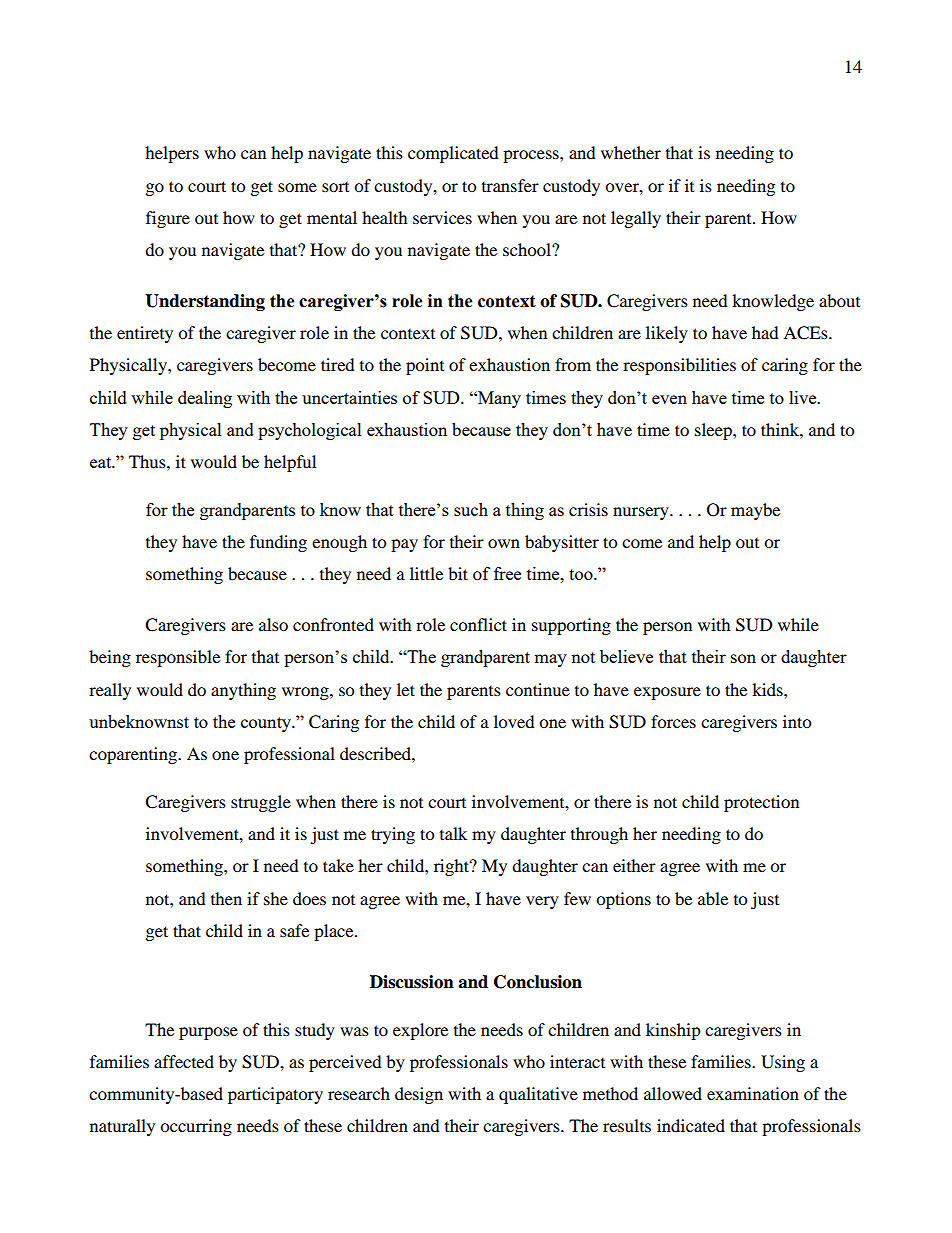  What do you see at coordinates (753, 1093) in the screenshot?
I see `examination` at bounding box center [753, 1093].
